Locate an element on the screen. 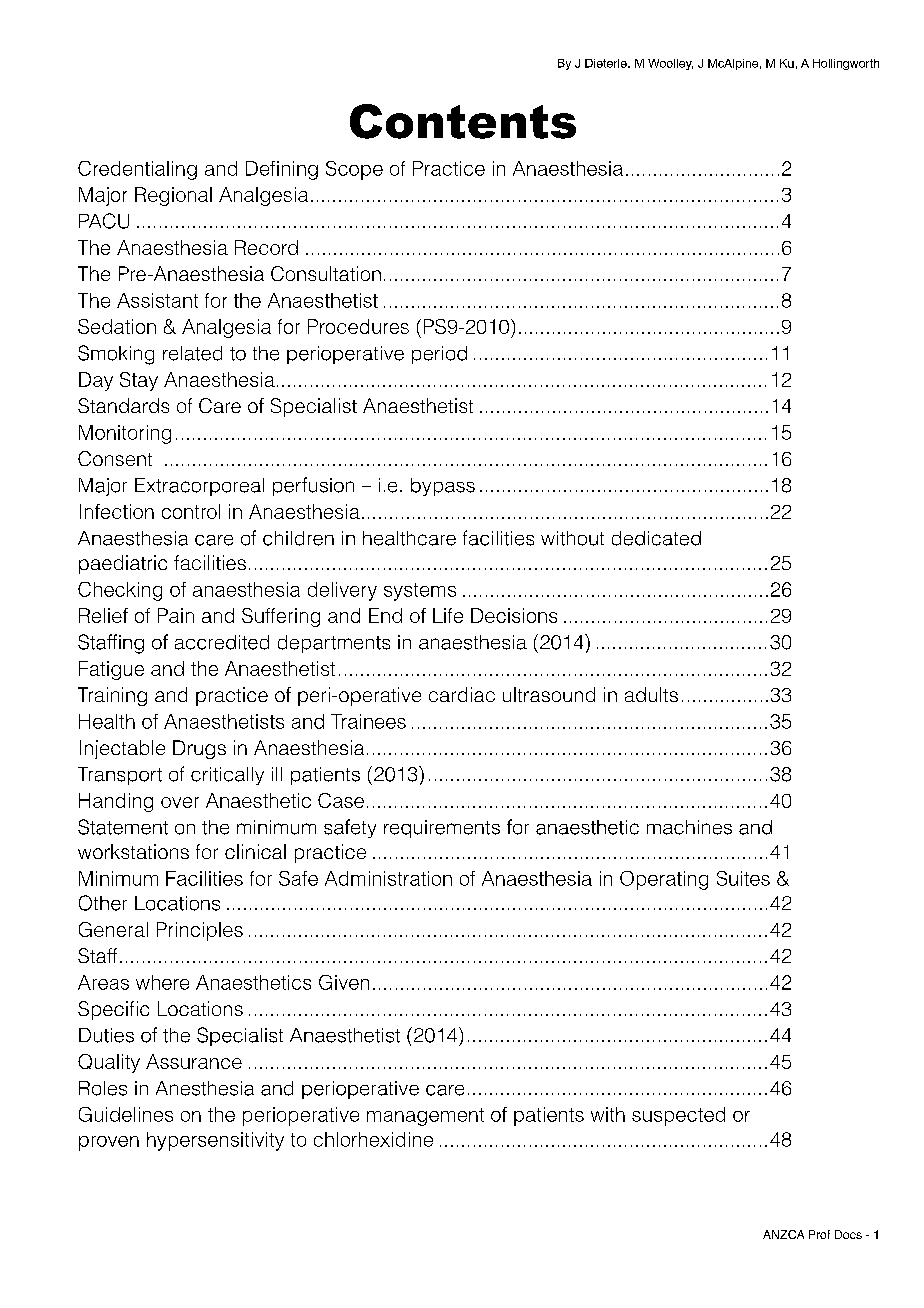 This screenshot has width=924, height=1308. Credentialing is located at coordinates (137, 170).
